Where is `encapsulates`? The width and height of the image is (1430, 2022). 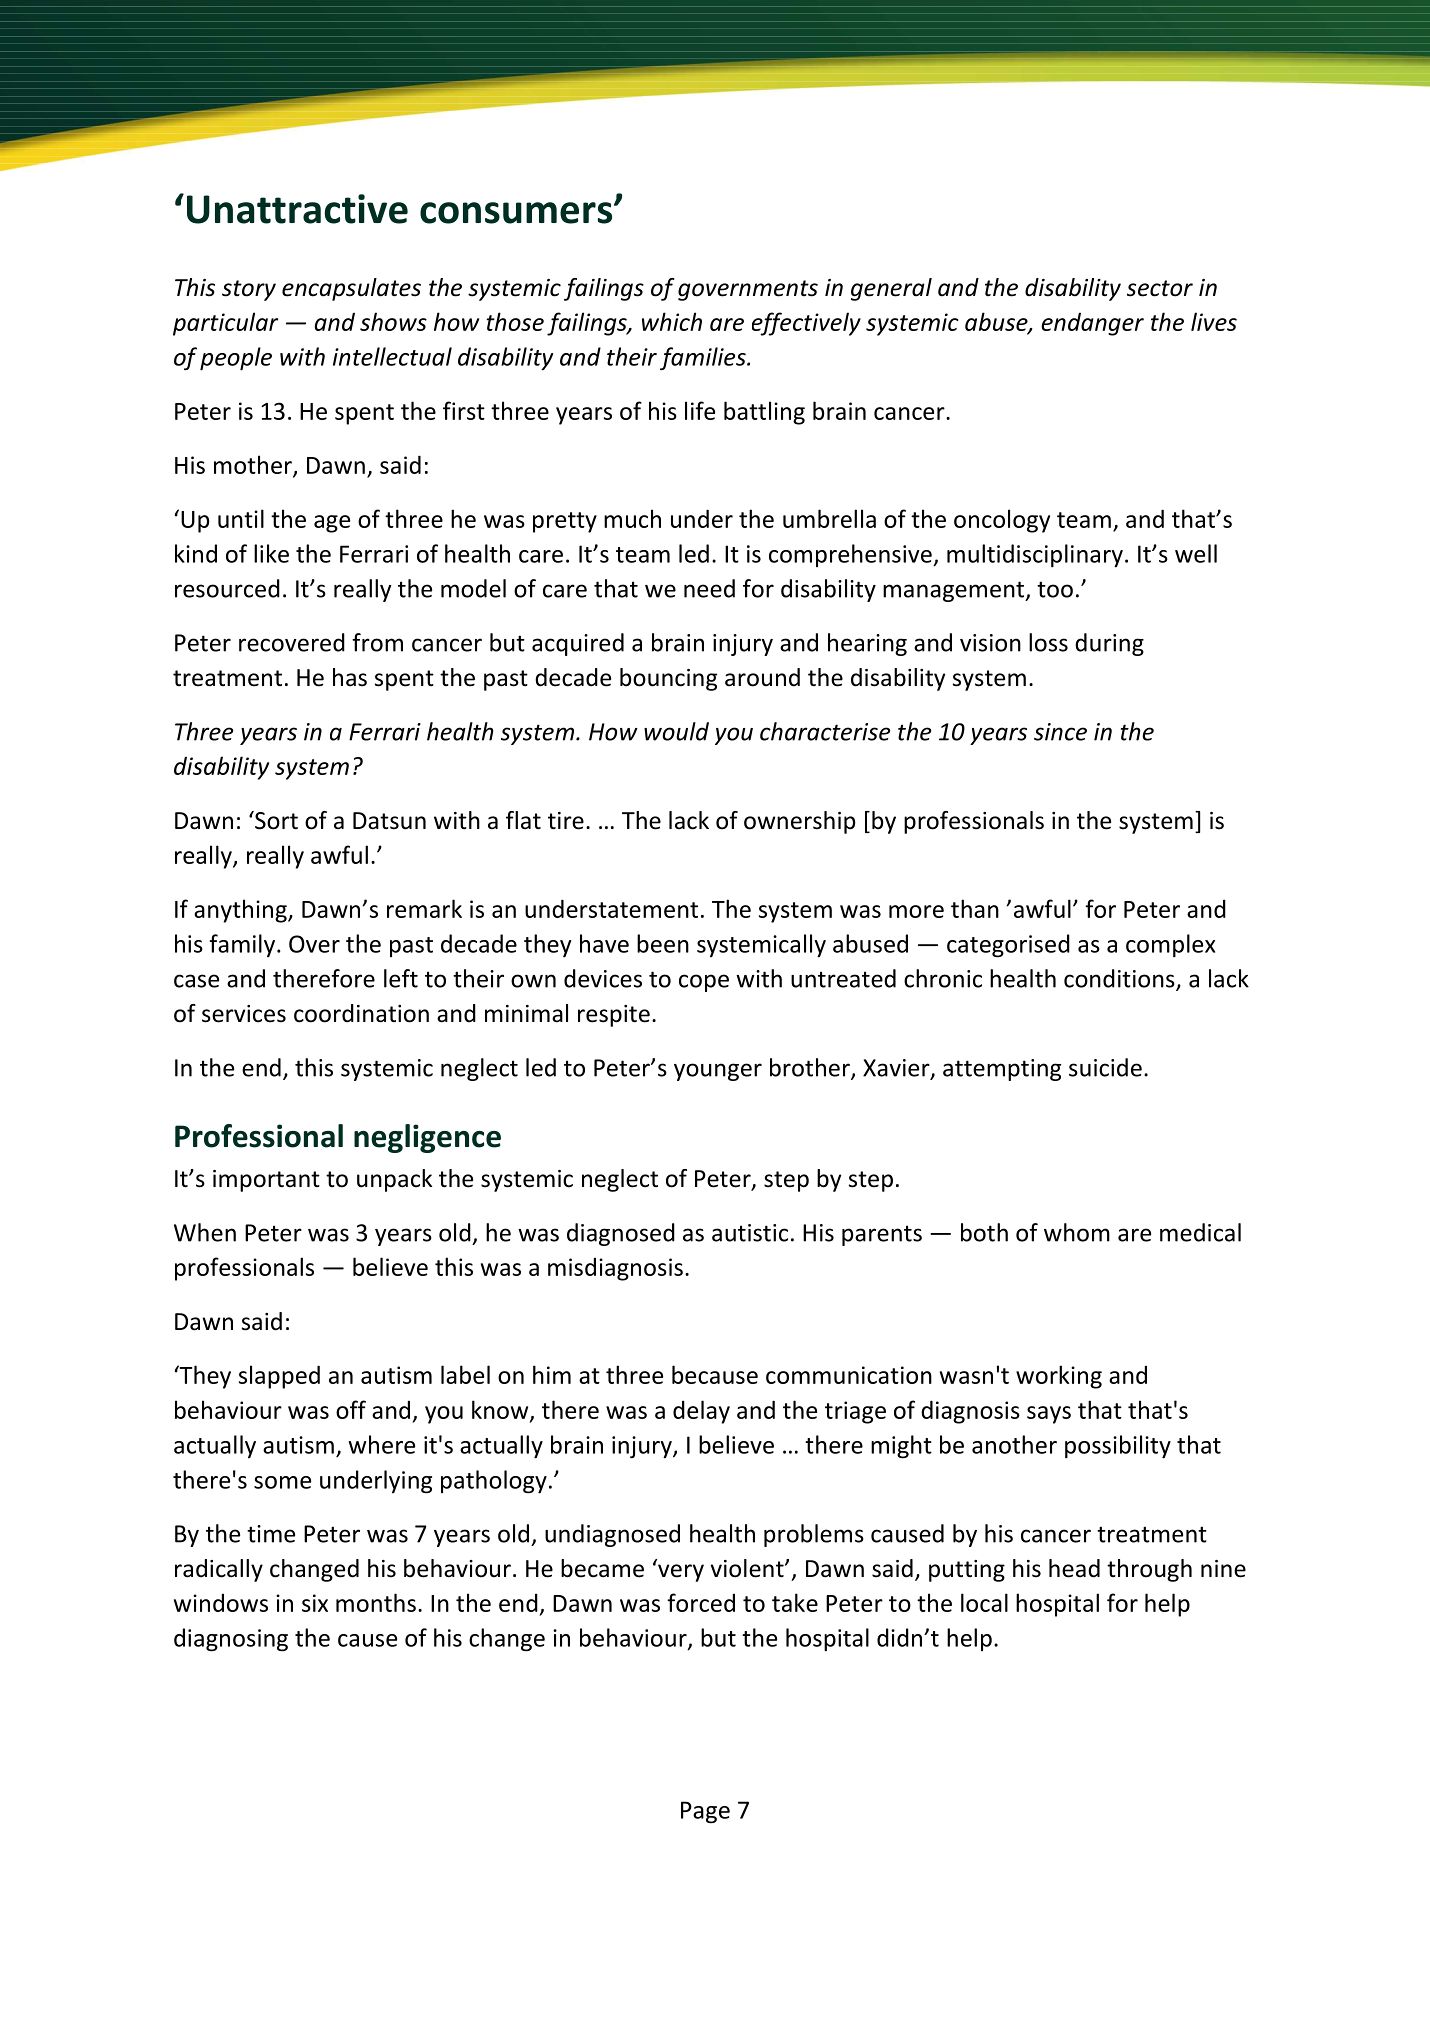 encapsulates is located at coordinates (351, 289).
